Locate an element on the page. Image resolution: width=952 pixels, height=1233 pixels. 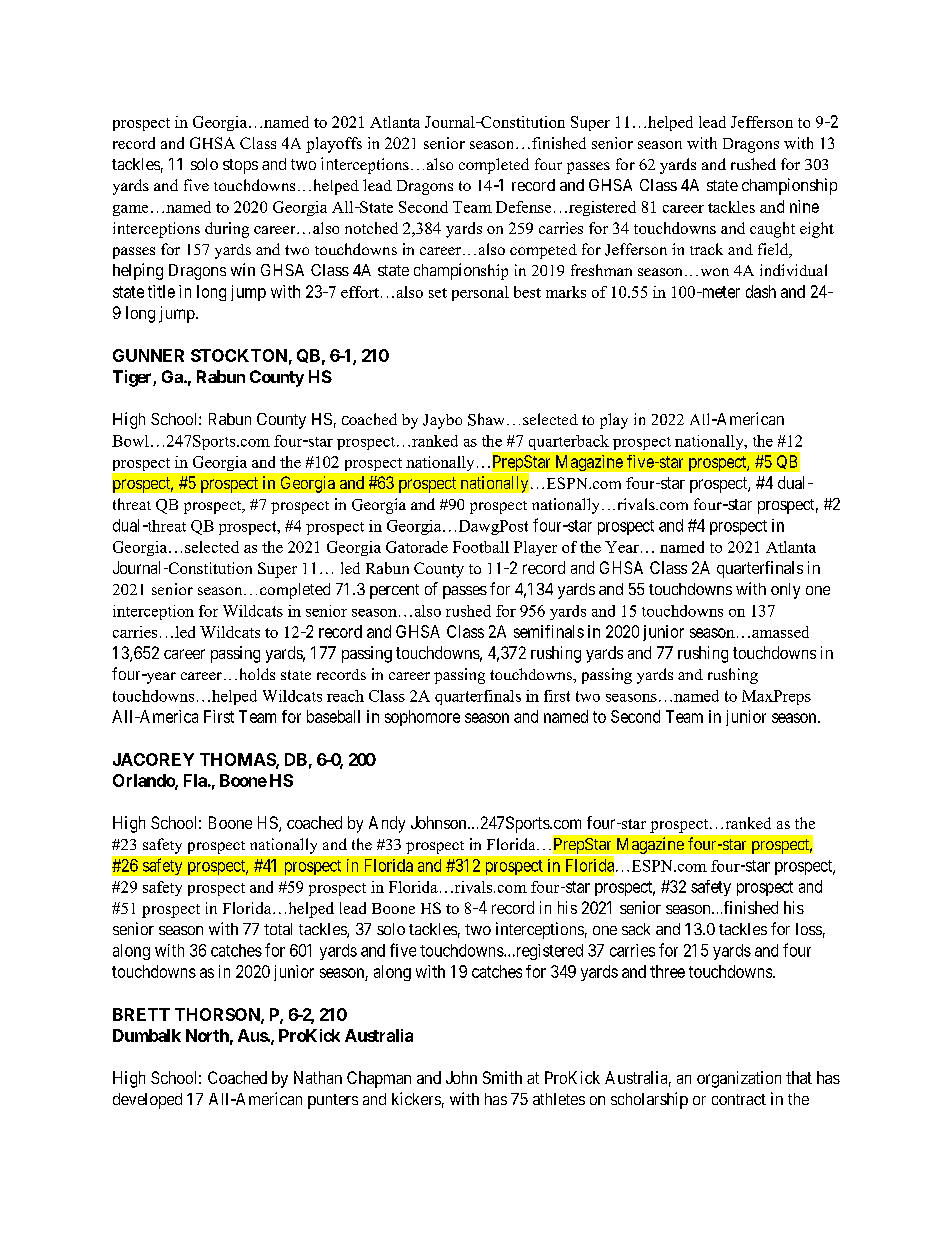
Andy is located at coordinates (387, 824).
